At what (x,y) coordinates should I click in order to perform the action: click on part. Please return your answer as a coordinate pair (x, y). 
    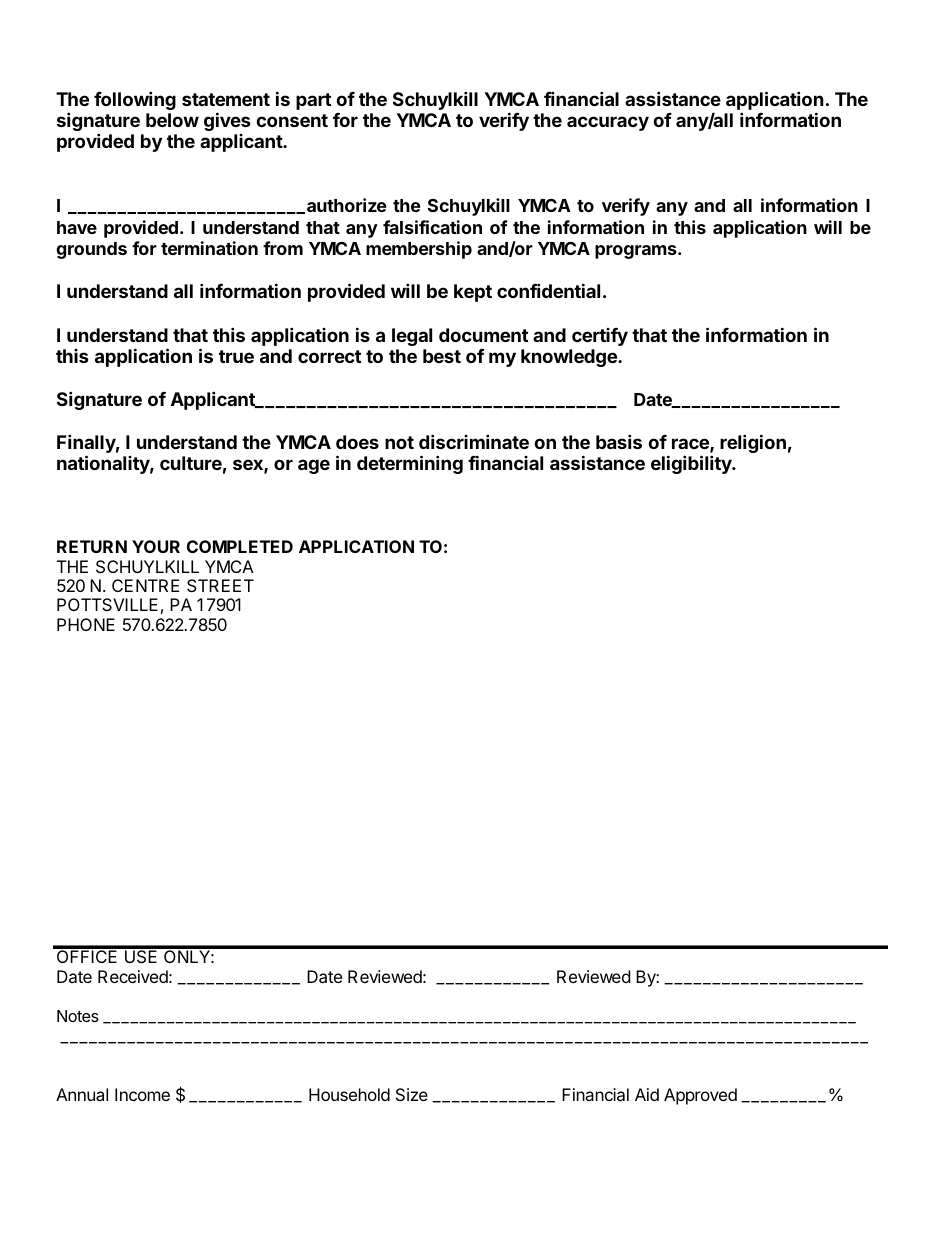
    Looking at the image, I should click on (313, 101).
